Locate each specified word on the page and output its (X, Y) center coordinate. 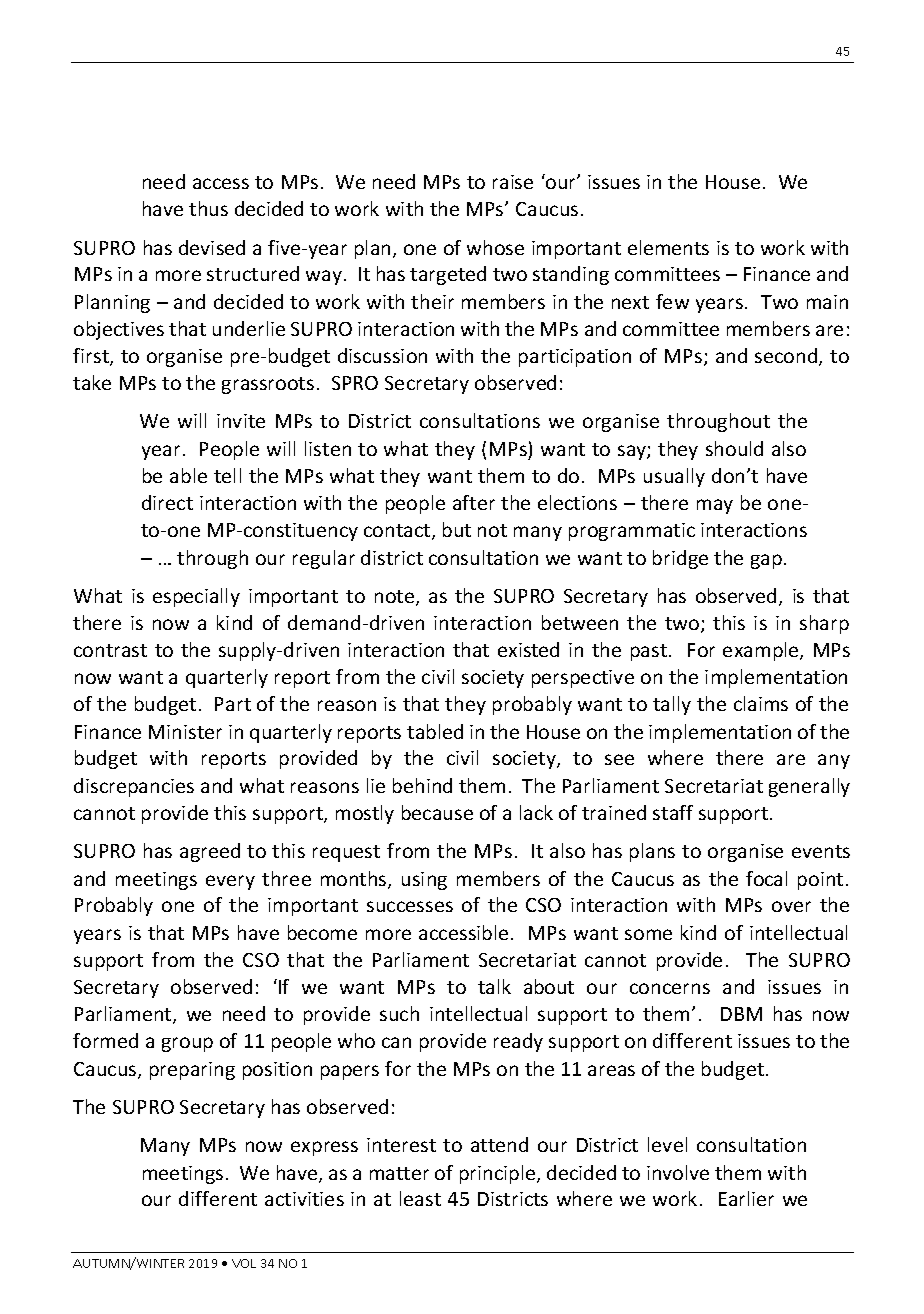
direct (167, 502)
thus (208, 208)
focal (766, 878)
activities (304, 1199)
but (457, 529)
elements (668, 247)
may (715, 506)
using (424, 881)
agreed (210, 852)
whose (495, 247)
